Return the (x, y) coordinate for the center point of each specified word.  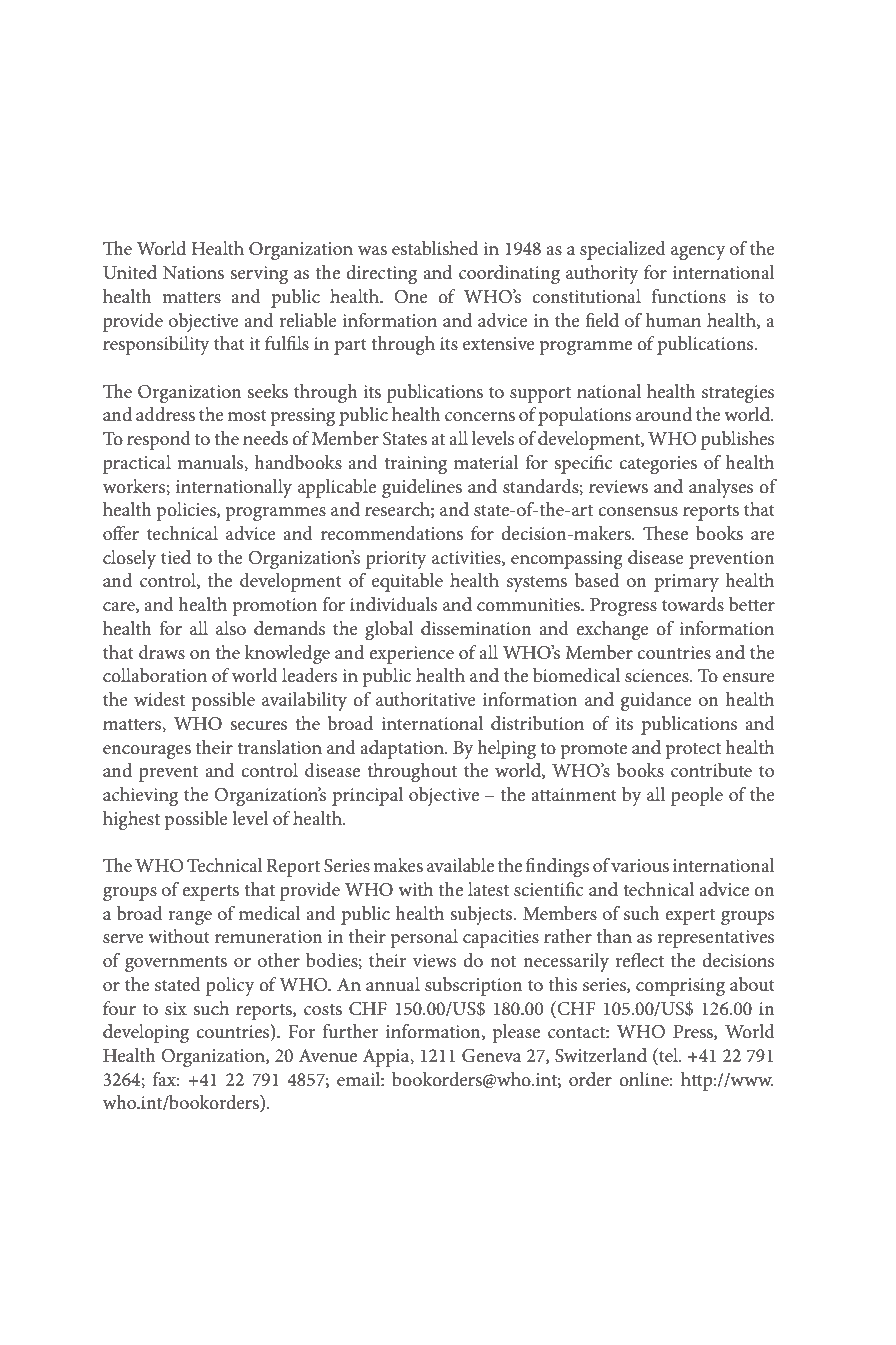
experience (411, 655)
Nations (193, 273)
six (176, 1008)
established (435, 248)
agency (698, 253)
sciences (658, 676)
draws (162, 652)
